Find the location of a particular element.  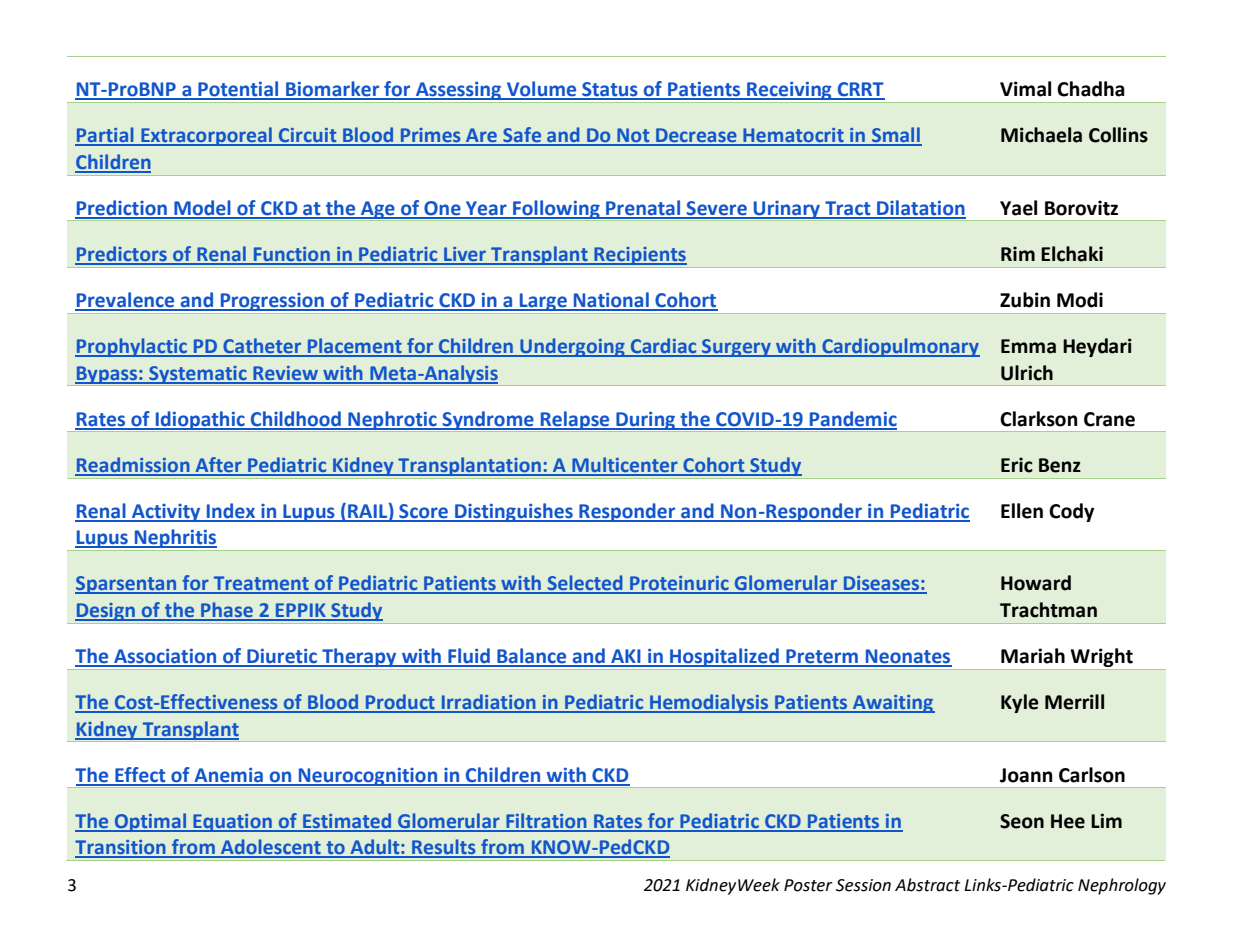

Michaela is located at coordinates (1041, 135).
